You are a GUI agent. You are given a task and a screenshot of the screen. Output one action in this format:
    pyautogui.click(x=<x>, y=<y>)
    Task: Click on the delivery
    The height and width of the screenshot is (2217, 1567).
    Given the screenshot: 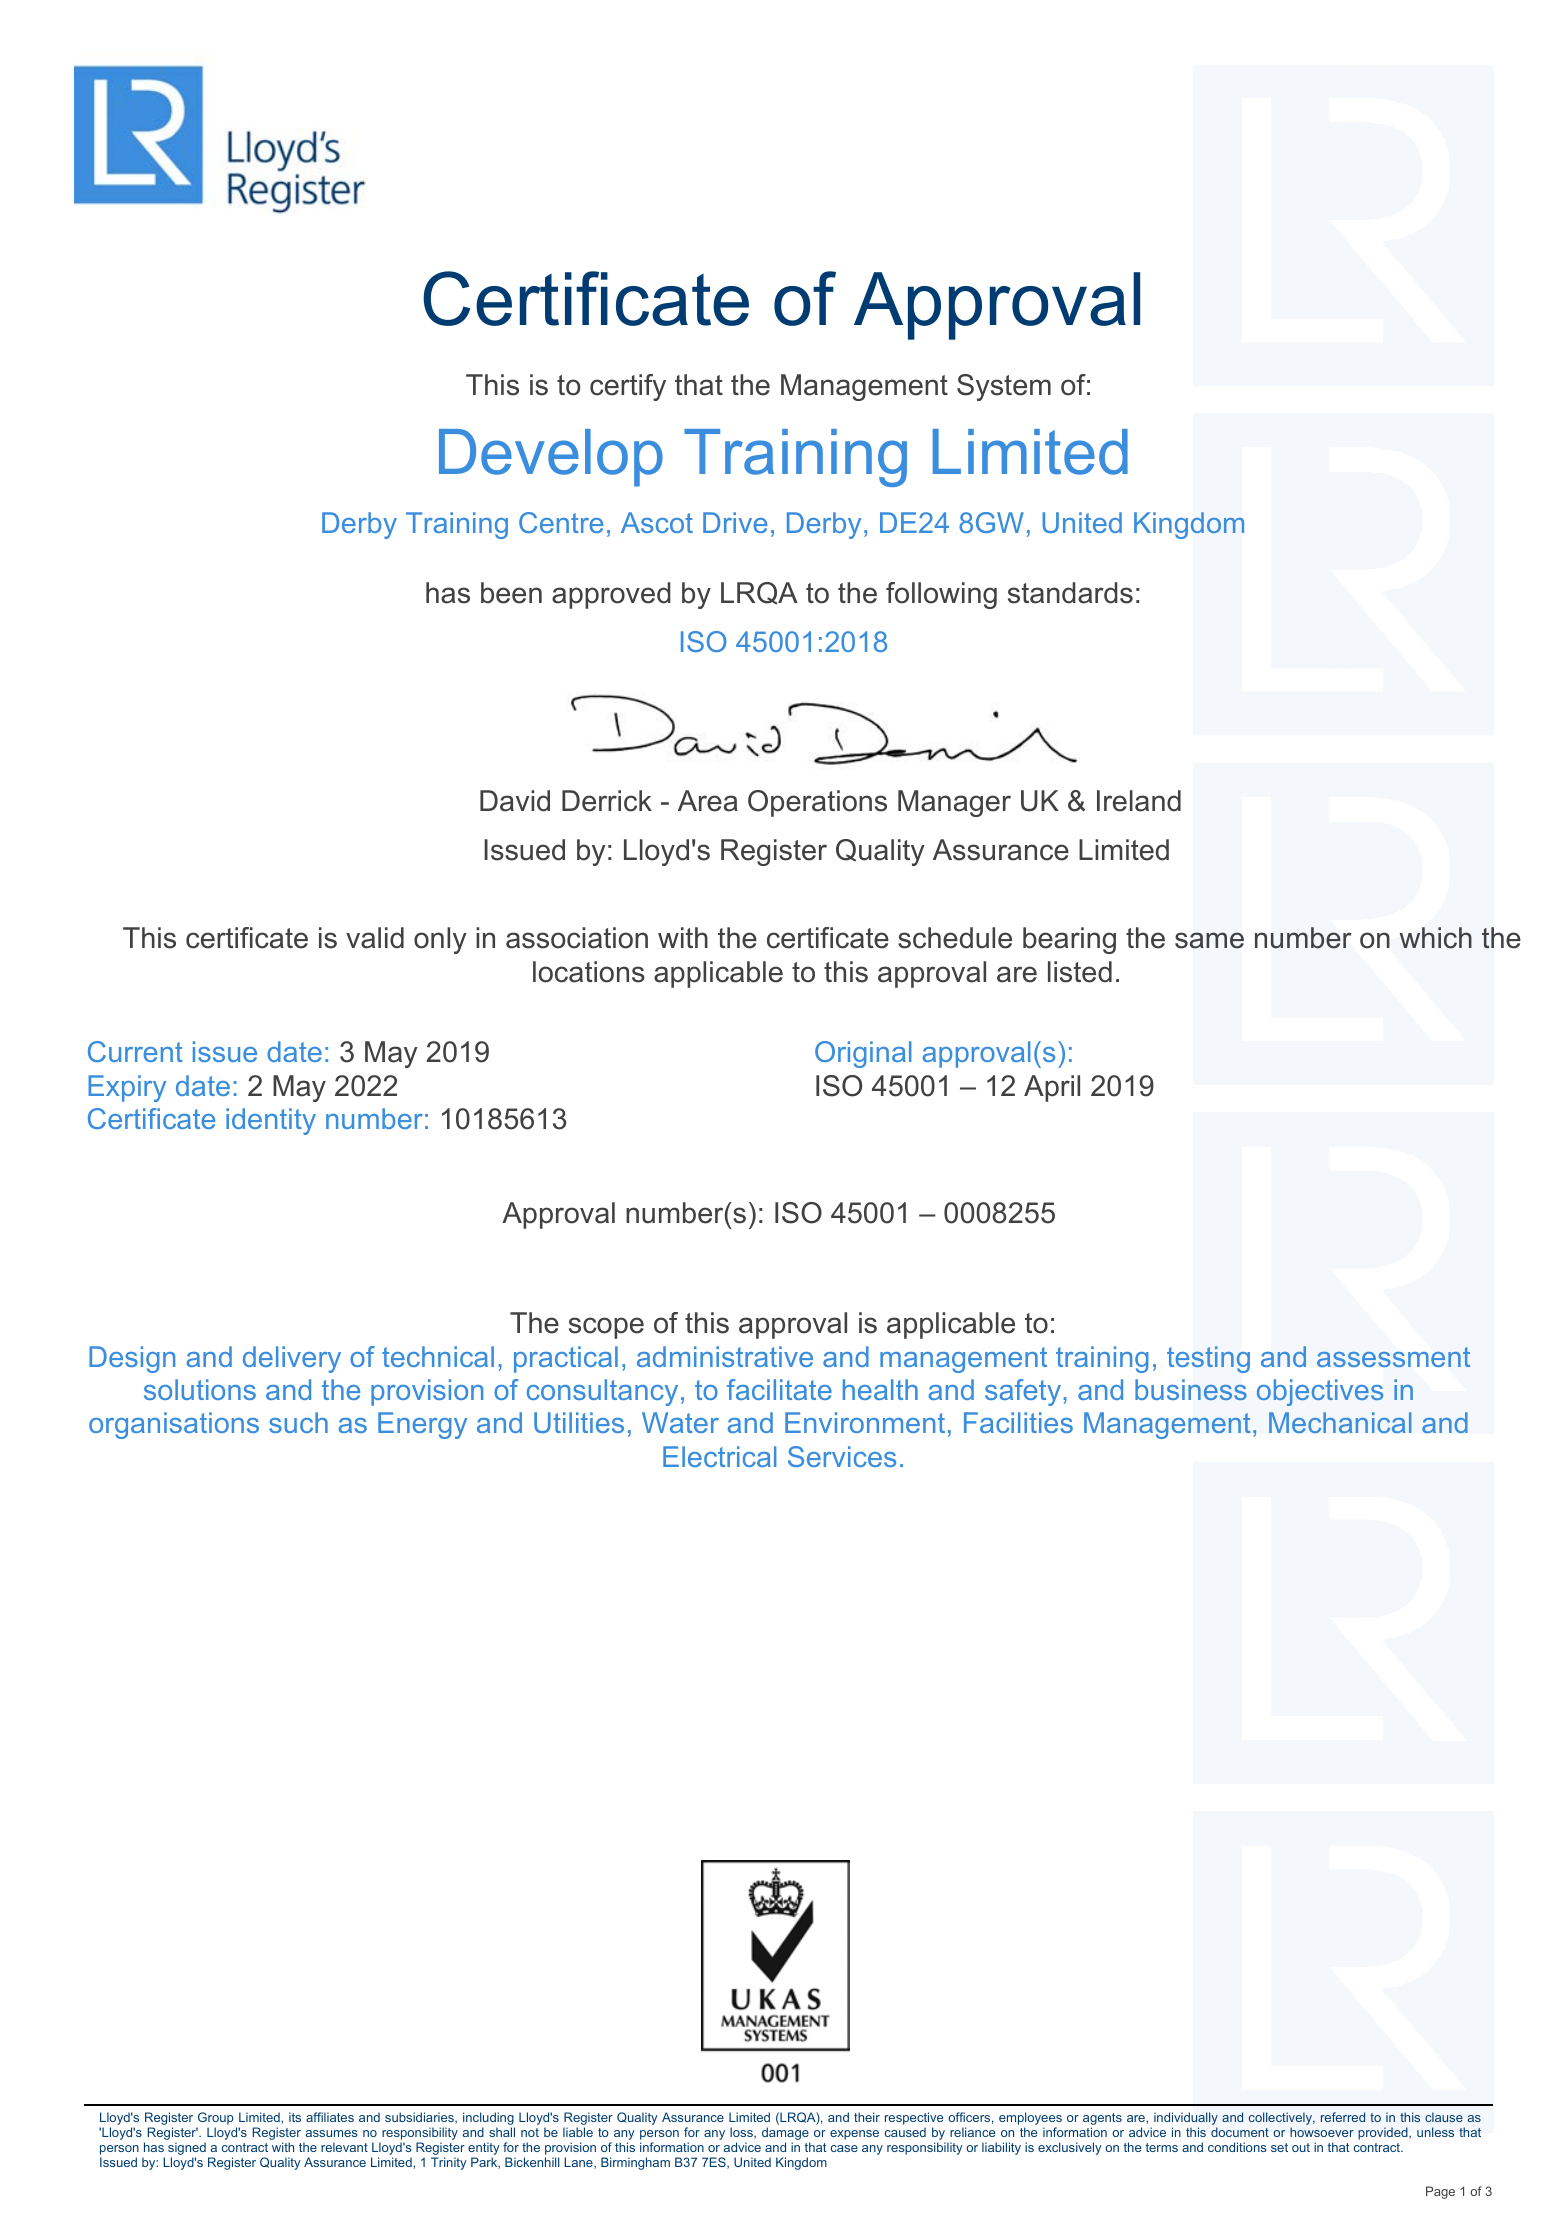 What is the action you would take?
    pyautogui.click(x=292, y=1359)
